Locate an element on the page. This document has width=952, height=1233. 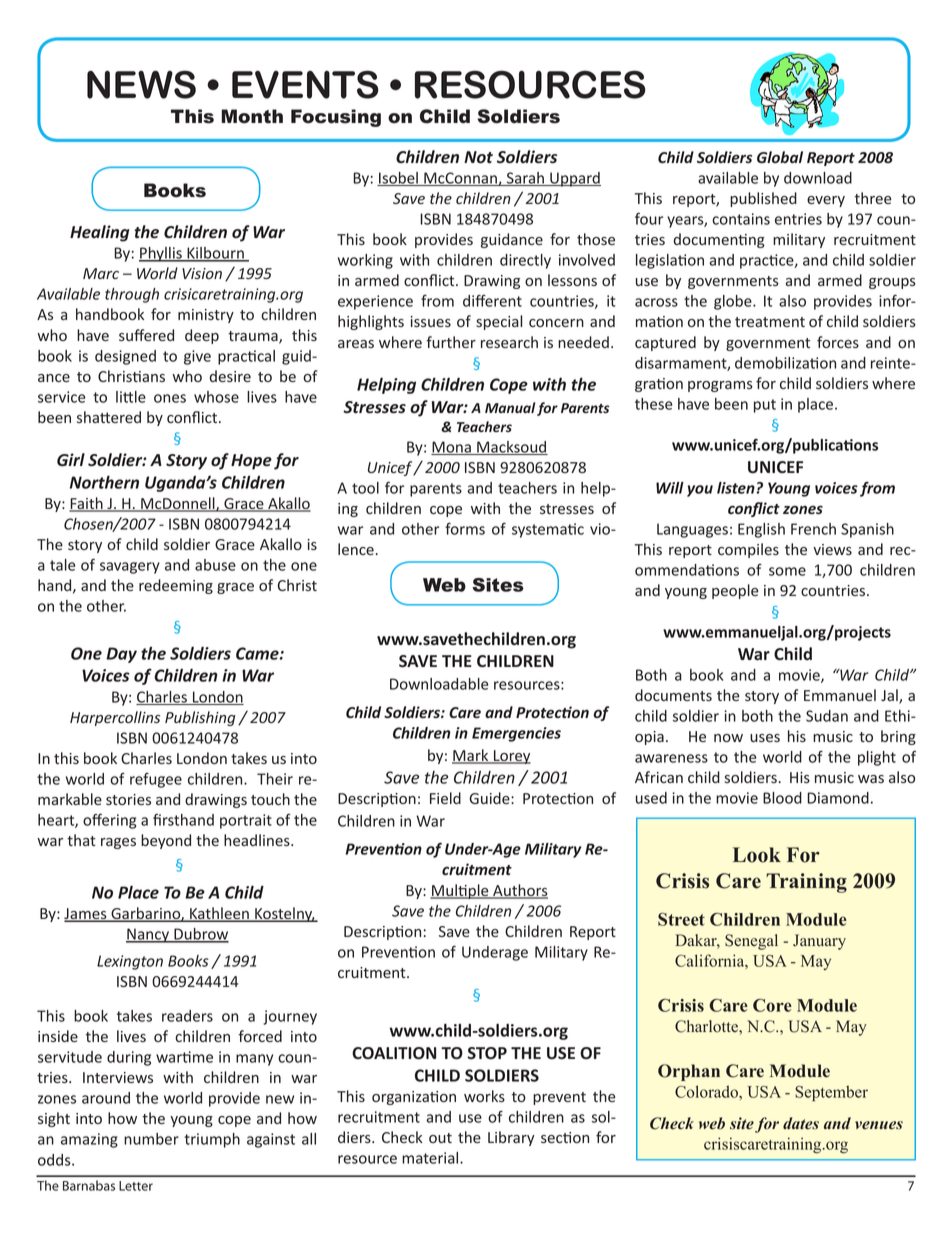
NEWS is located at coordinates (141, 84).
